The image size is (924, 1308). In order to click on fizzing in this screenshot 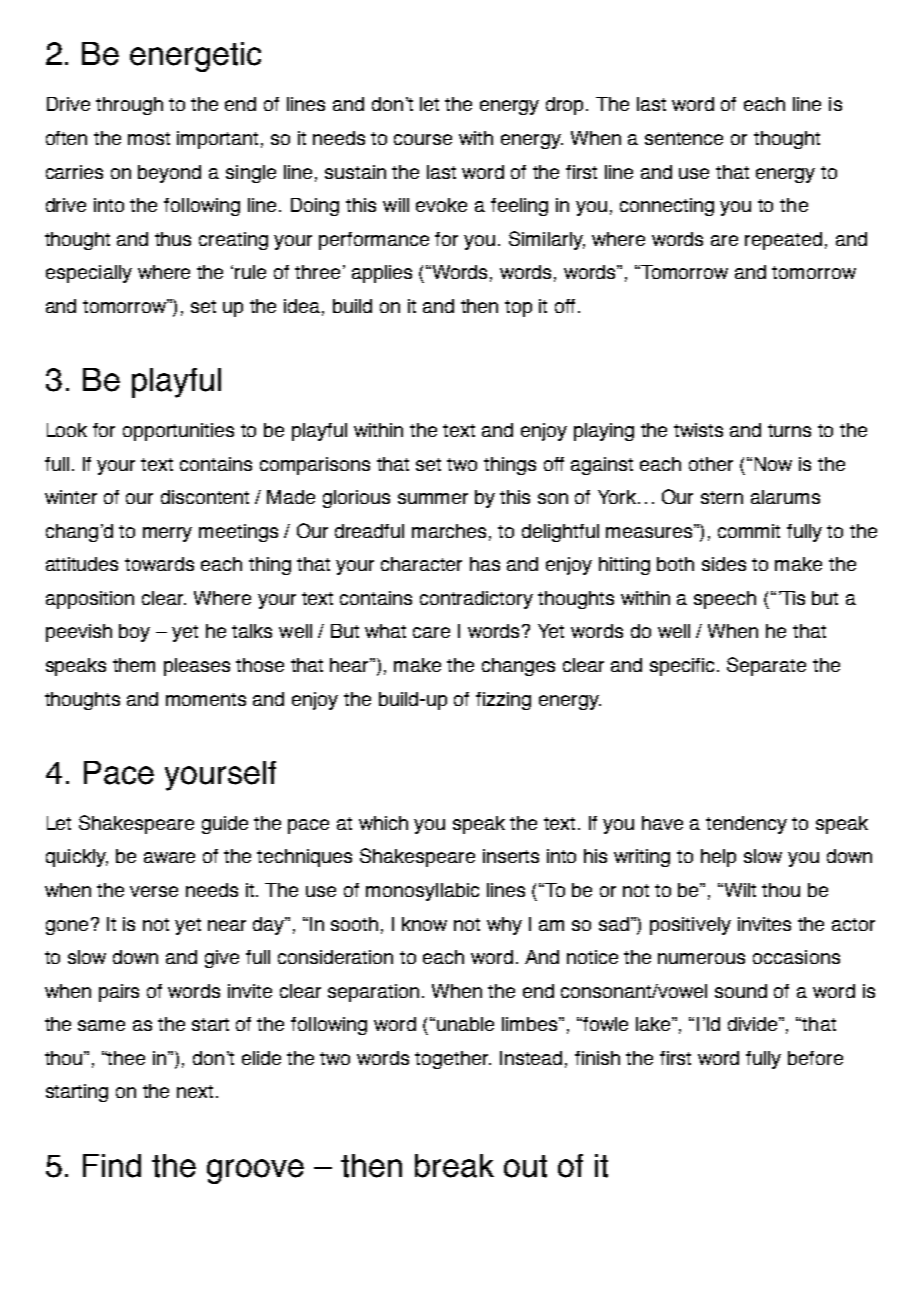, I will do `click(503, 701)`.
